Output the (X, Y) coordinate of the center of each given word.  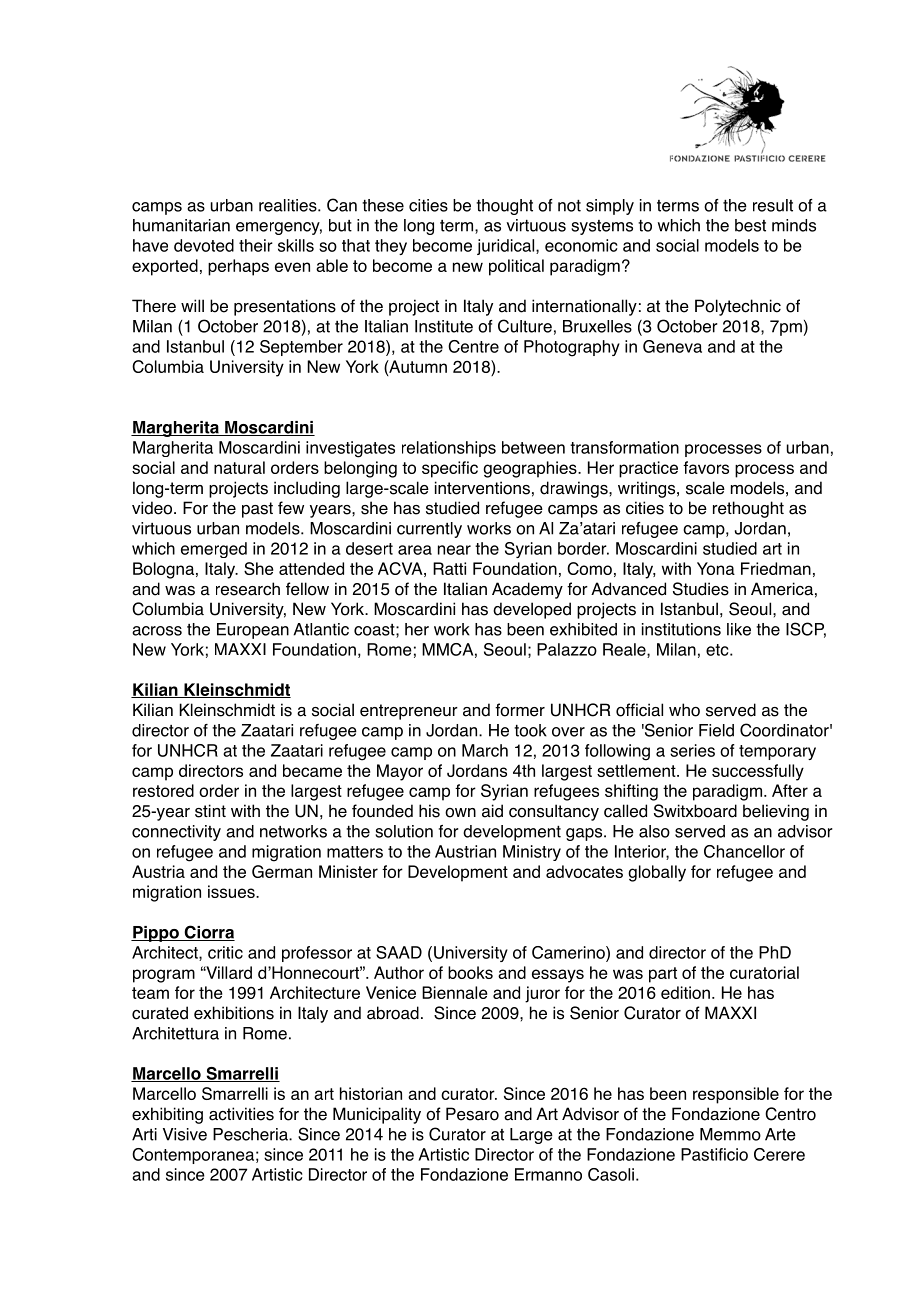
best (750, 225)
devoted (204, 245)
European (253, 631)
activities (241, 1114)
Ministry (532, 853)
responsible (736, 1095)
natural (239, 467)
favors (706, 467)
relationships (449, 449)
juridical (507, 247)
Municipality (377, 1115)
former (520, 710)
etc (718, 650)
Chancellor (744, 851)
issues (232, 891)
